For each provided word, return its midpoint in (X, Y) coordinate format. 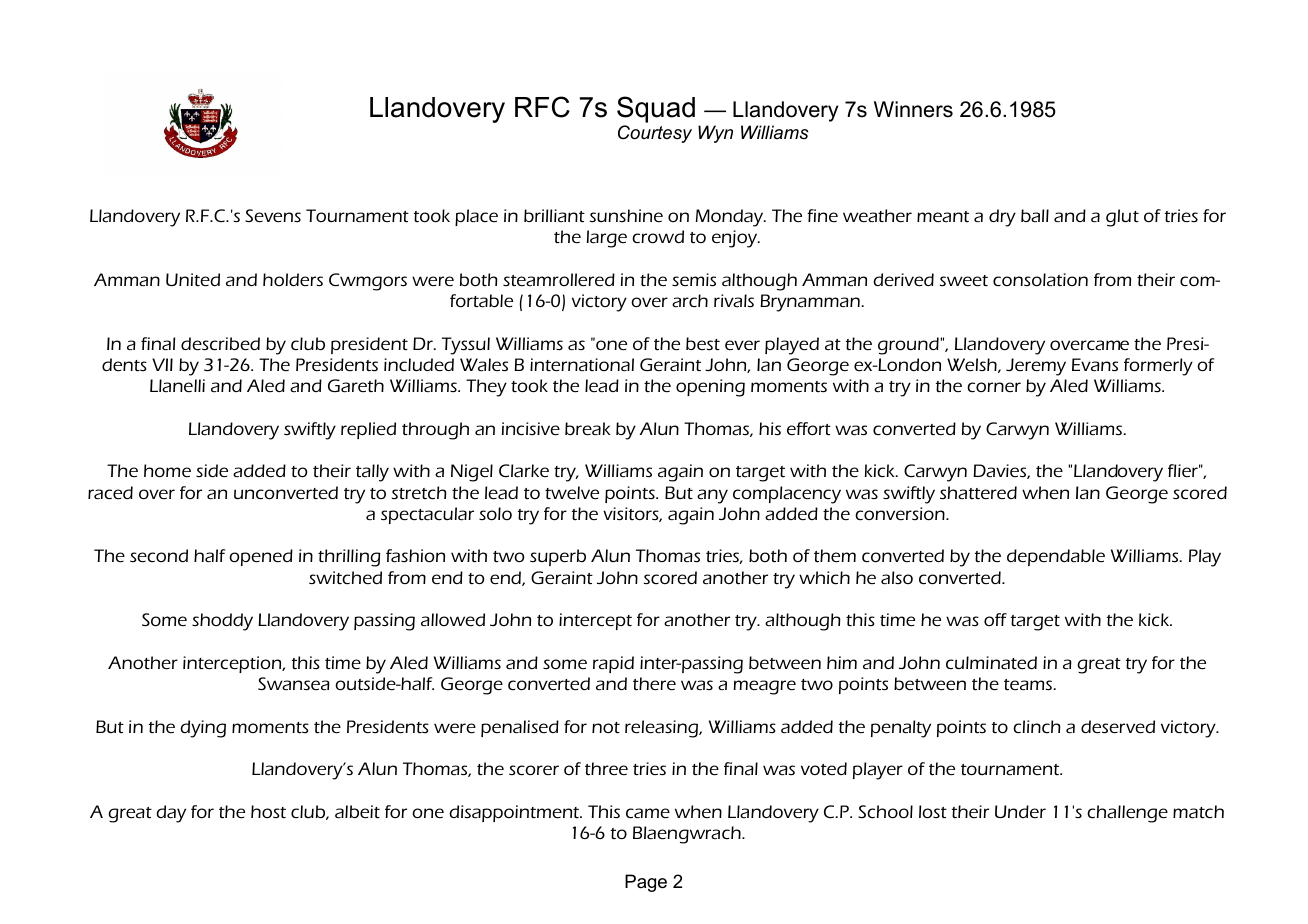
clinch (1037, 726)
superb (558, 557)
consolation (1040, 279)
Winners (913, 109)
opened (261, 557)
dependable (1056, 557)
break (588, 428)
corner (994, 387)
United (193, 279)
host (268, 811)
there (654, 683)
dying (203, 729)
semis (694, 279)
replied (368, 430)
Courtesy (655, 134)
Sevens (273, 215)
